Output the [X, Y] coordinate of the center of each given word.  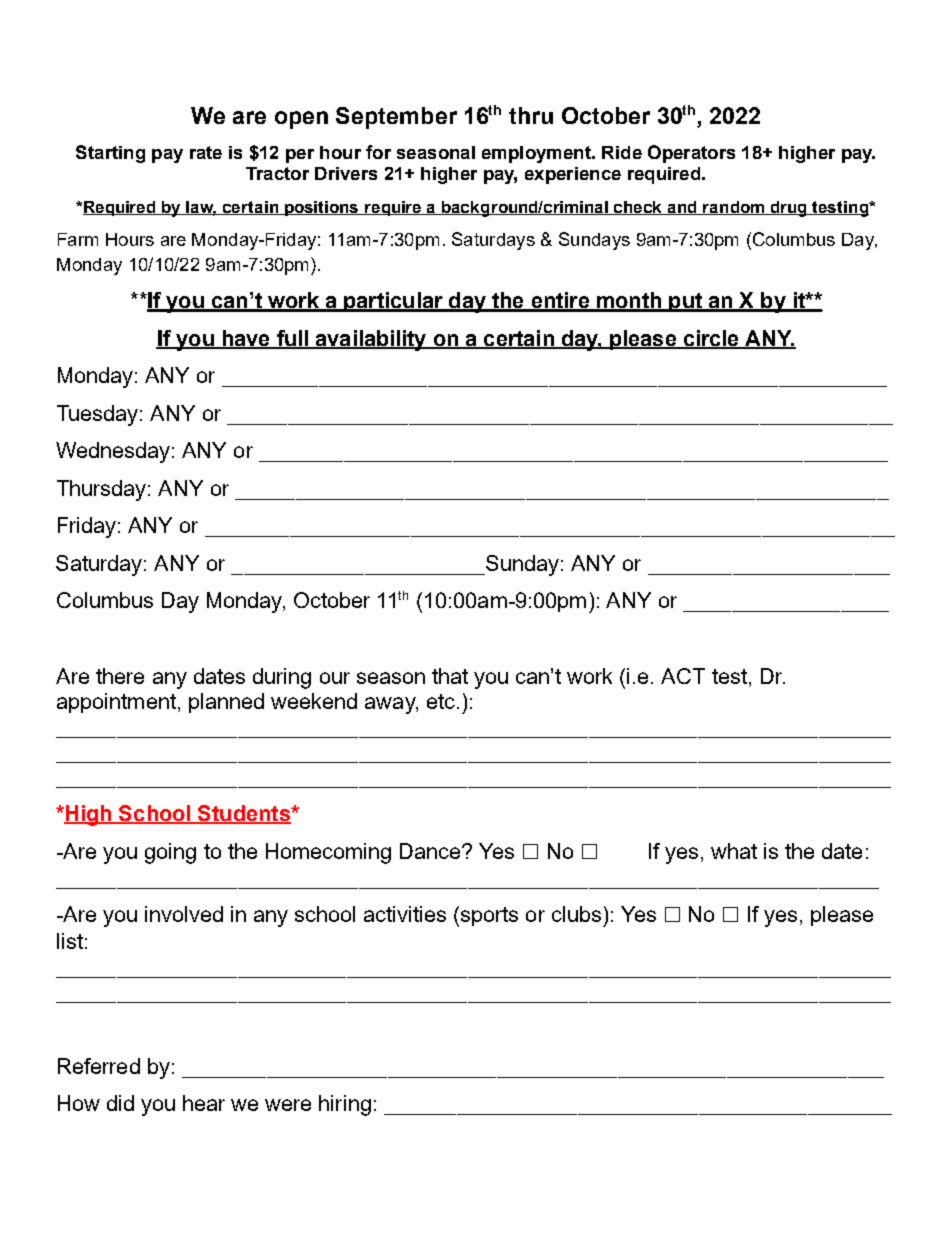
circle [711, 339]
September [396, 118]
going [170, 853]
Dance [431, 851]
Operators [691, 154]
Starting [110, 154]
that [450, 676]
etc [441, 701]
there [120, 676]
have [246, 339]
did [120, 1103]
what [734, 851]
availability [371, 340]
